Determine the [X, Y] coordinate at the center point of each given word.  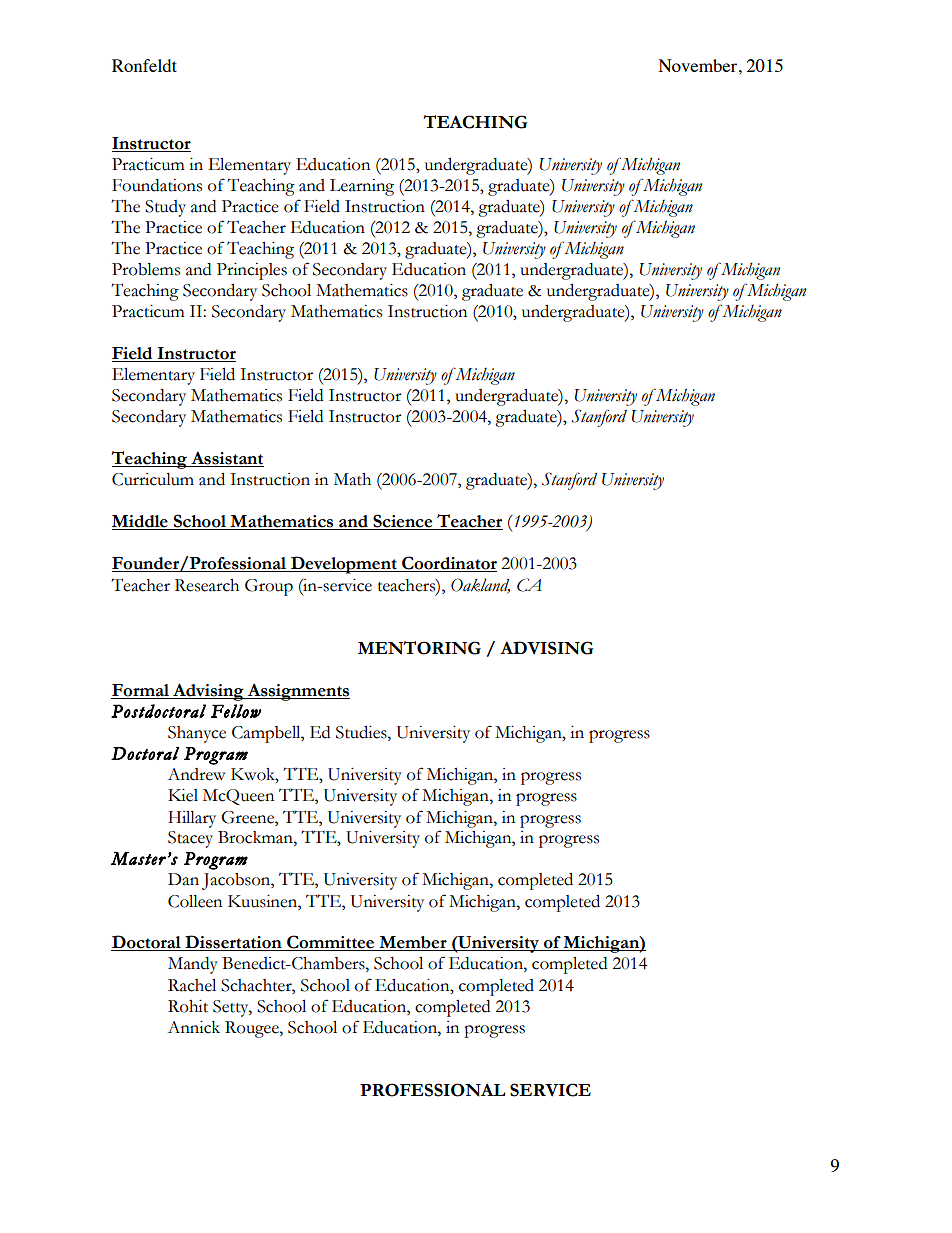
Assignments [297, 692]
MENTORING [419, 648]
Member [413, 943]
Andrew [197, 774]
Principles [252, 271]
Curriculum [153, 479]
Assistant [226, 459]
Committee [331, 943]
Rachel [192, 985]
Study [165, 208]
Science [403, 522]
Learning [362, 187]
